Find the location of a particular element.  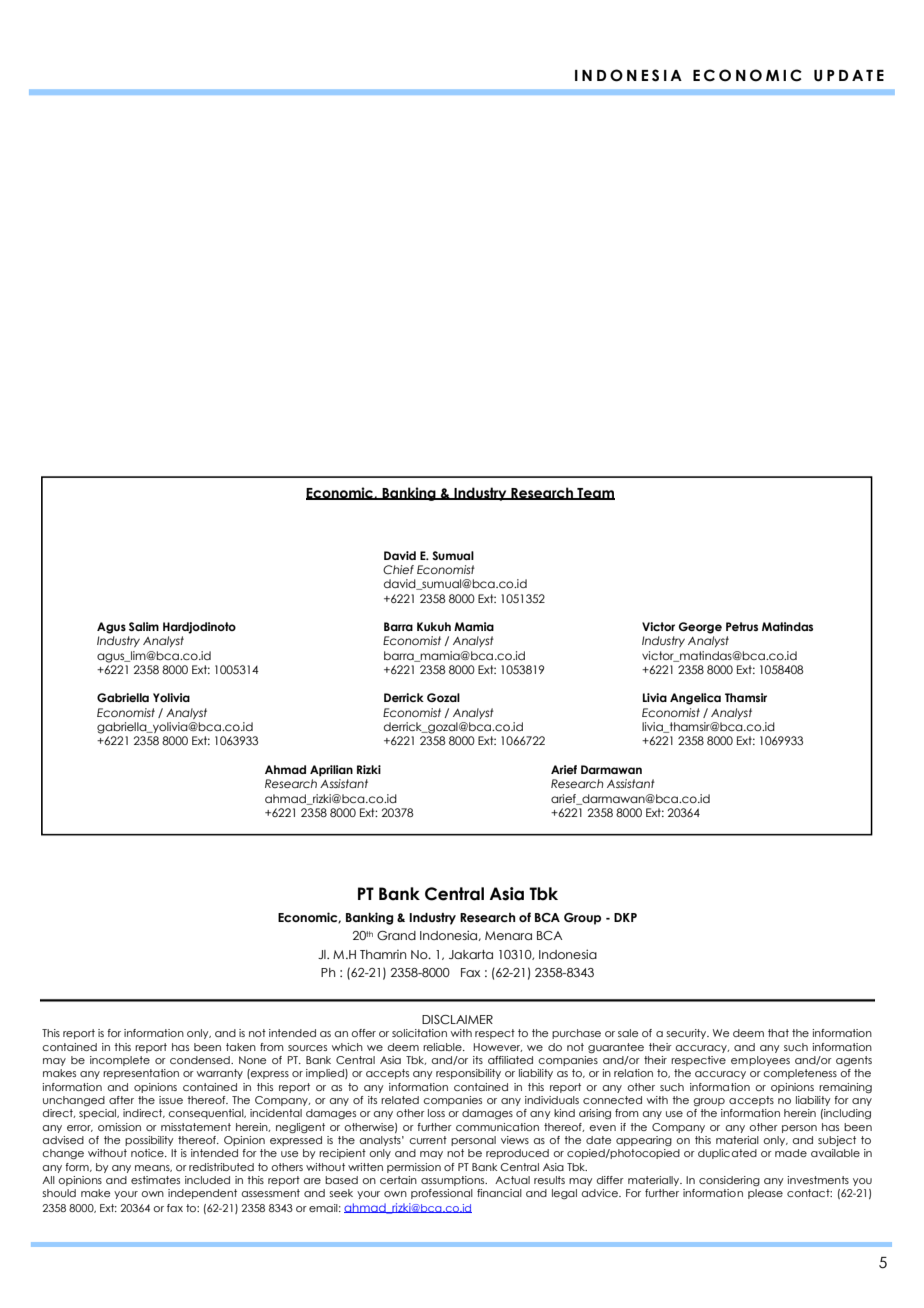

considering is located at coordinates (729, 1181).
